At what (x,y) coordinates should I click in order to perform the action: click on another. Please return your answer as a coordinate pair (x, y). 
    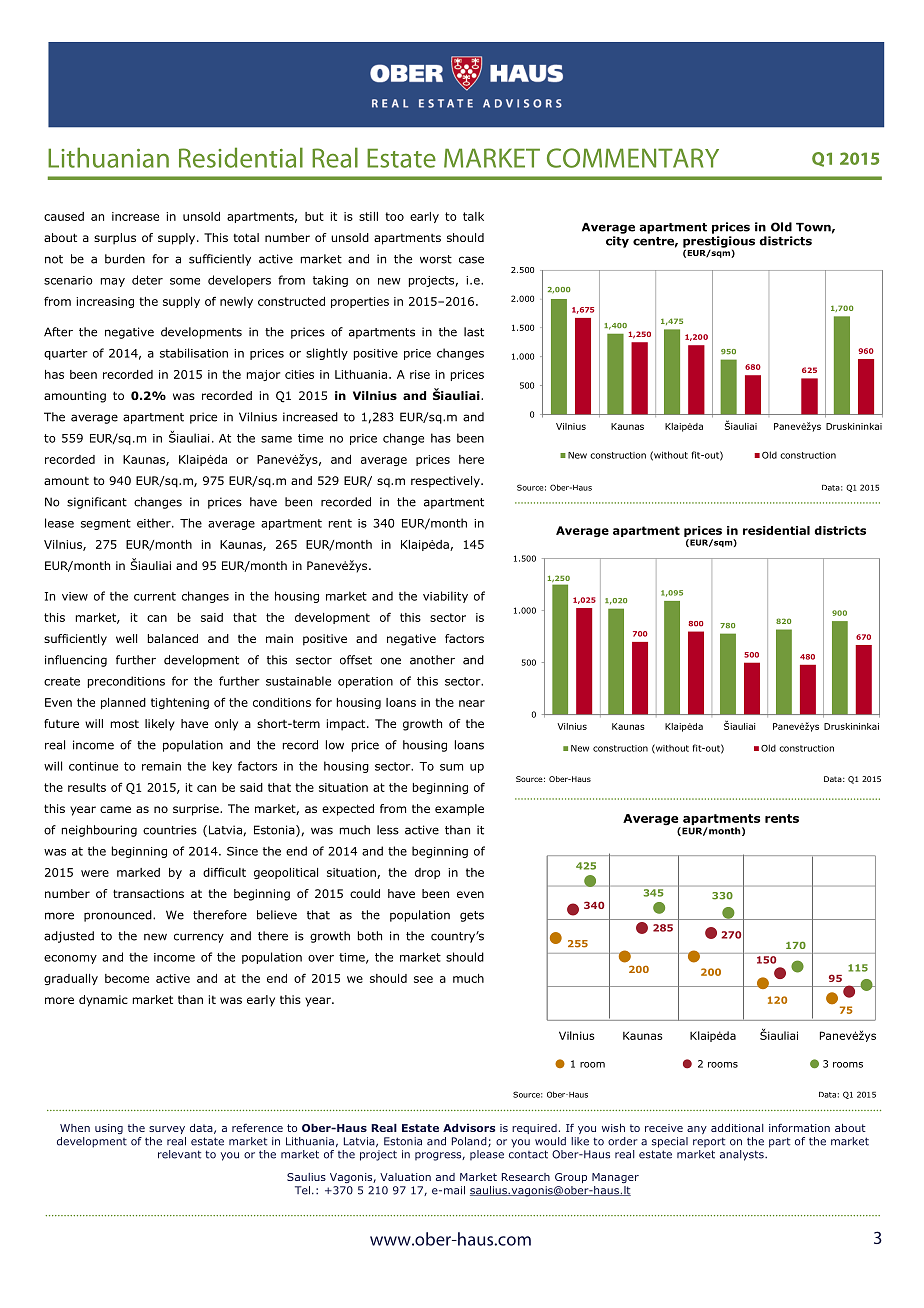
    Looking at the image, I should click on (432, 660).
